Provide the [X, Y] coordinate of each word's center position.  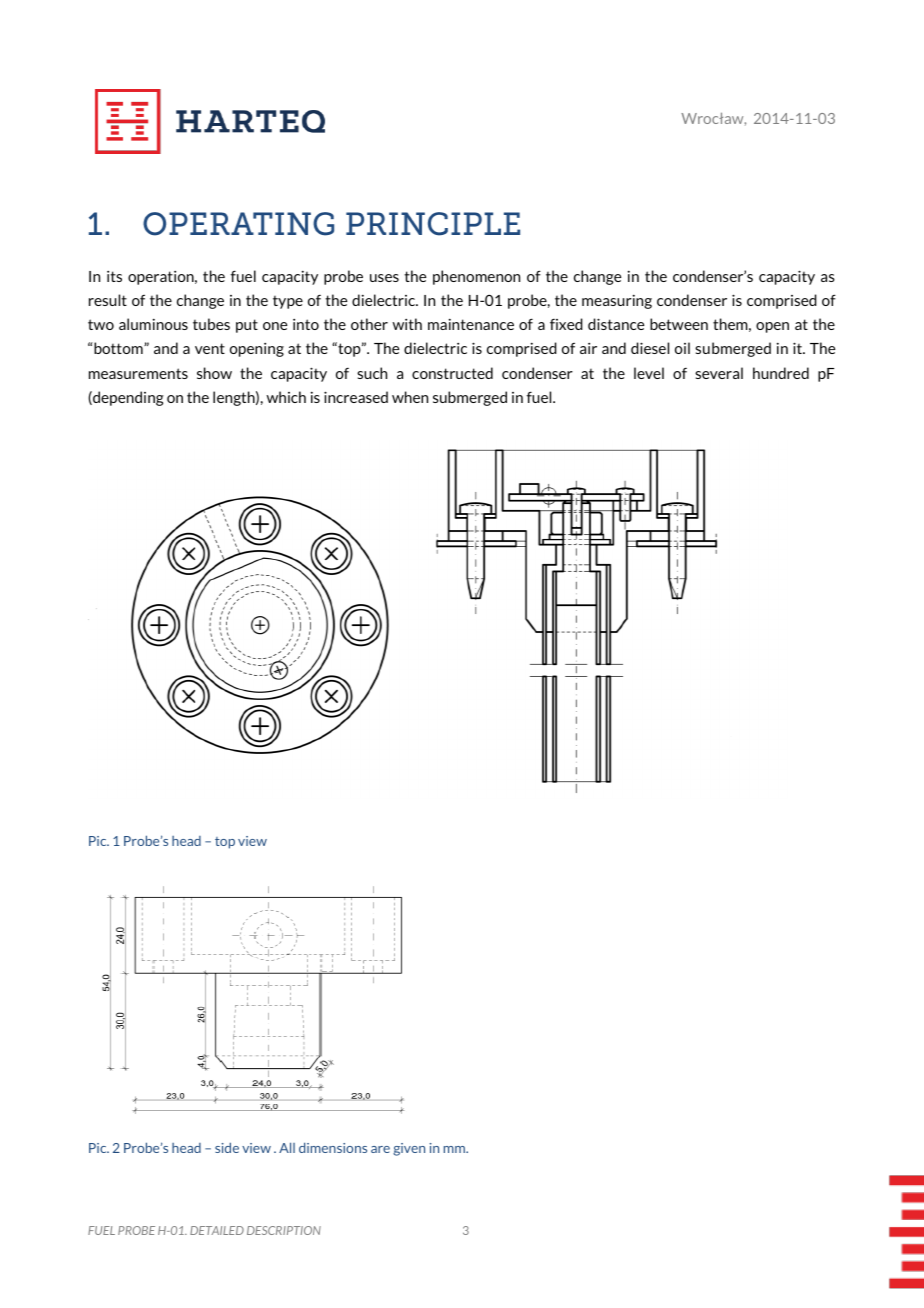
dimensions [333, 1147]
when [410, 397]
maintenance [471, 324]
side [227, 1147]
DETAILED [217, 1230]
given [409, 1149]
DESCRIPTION [284, 1230]
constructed [452, 373]
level [649, 373]
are [380, 1149]
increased [356, 397]
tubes [211, 324]
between [679, 324]
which [286, 397]
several [719, 373]
